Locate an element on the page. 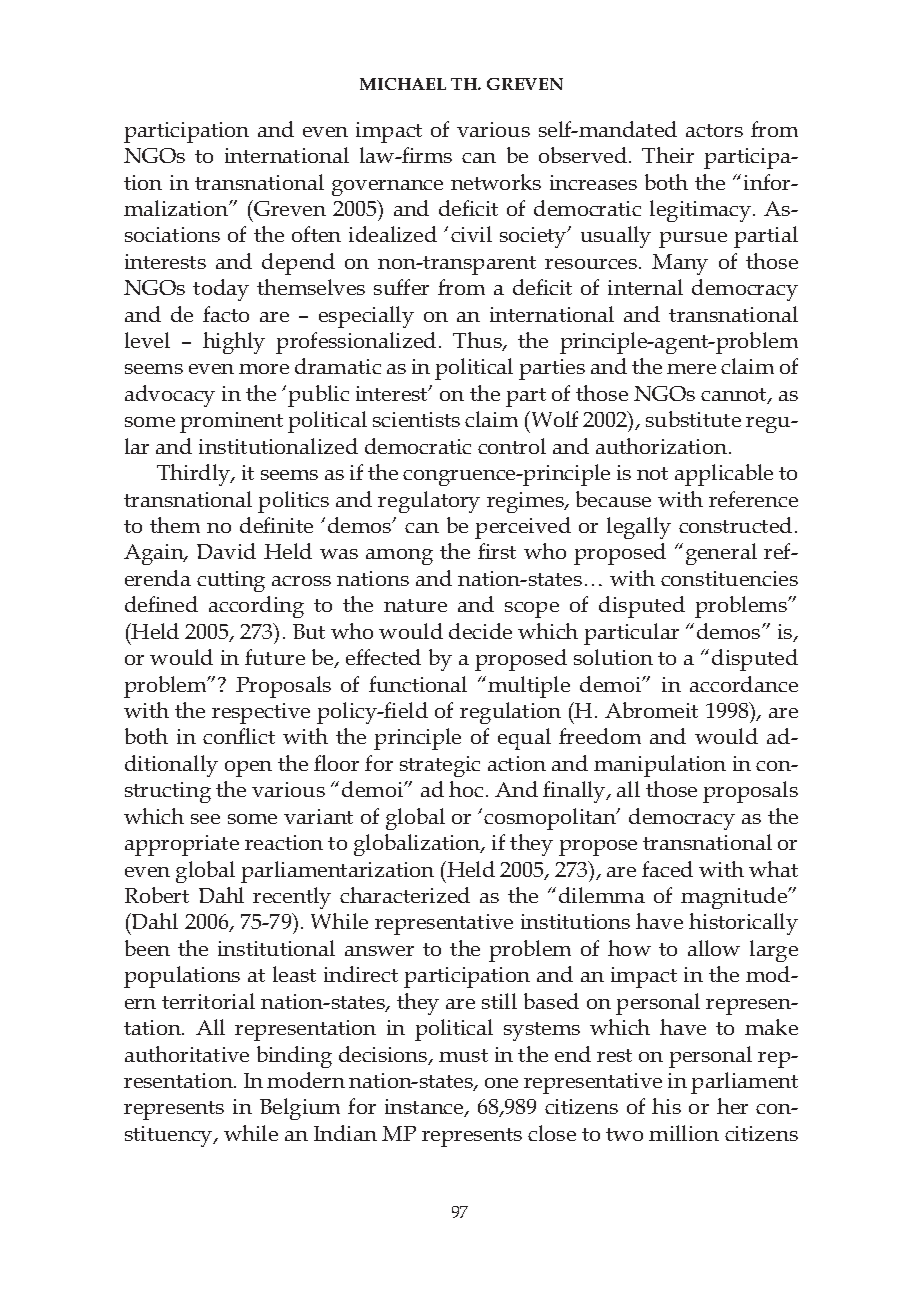 This page has width=924, height=1311. authoritative is located at coordinates (187, 1054).
